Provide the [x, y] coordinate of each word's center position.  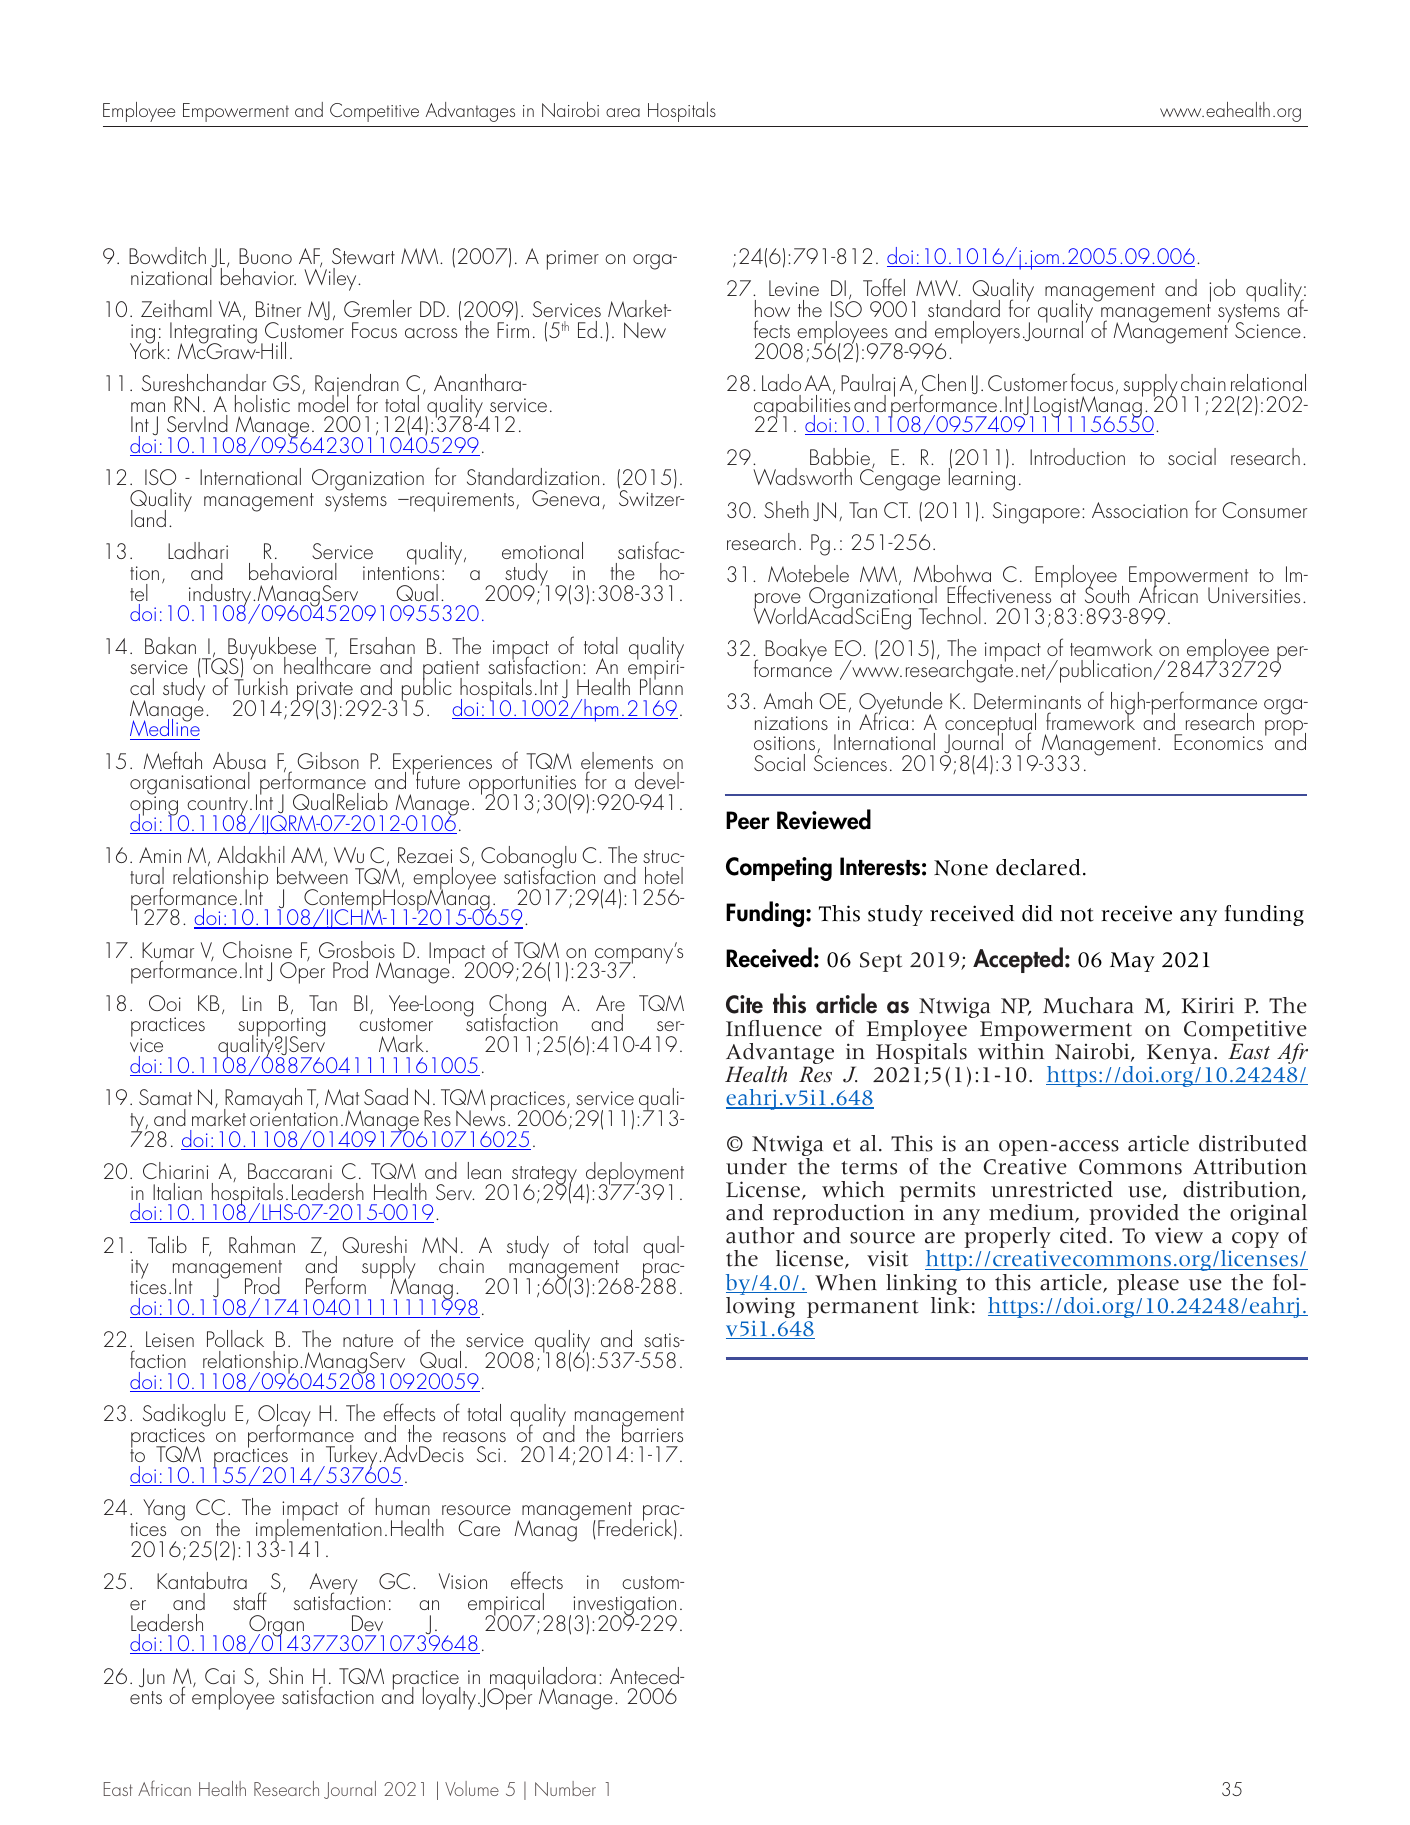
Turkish [261, 685]
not [1077, 915]
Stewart [363, 256]
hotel [664, 875]
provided [1134, 1216]
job [1221, 292]
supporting [281, 1028]
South [1107, 593]
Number [565, 1788]
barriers [652, 1432]
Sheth [786, 509]
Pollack [235, 1338]
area [623, 112]
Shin [286, 1675]
